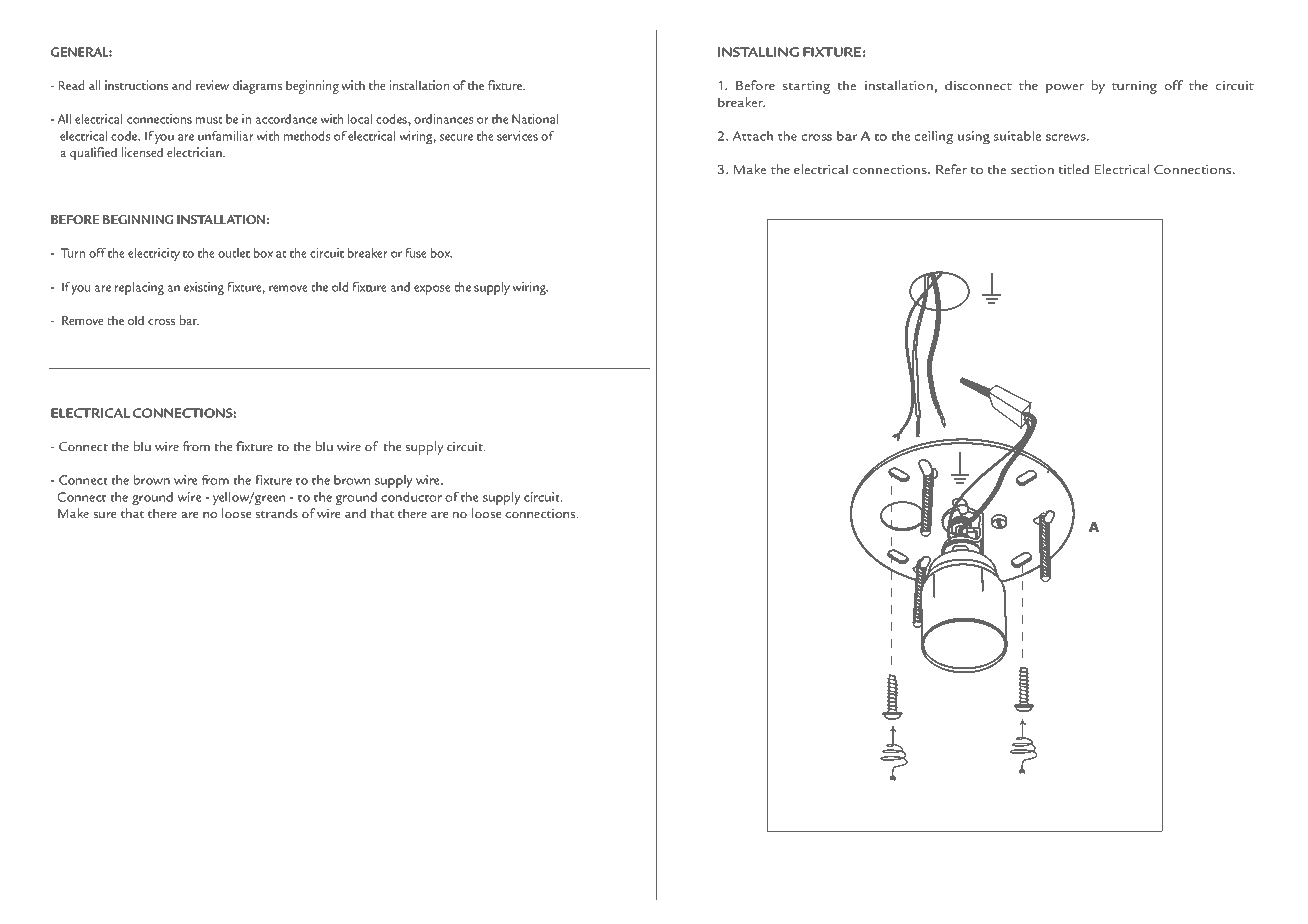 The image size is (1308, 924). Describe the element at coordinates (432, 290) in the screenshot. I see `expose` at that location.
